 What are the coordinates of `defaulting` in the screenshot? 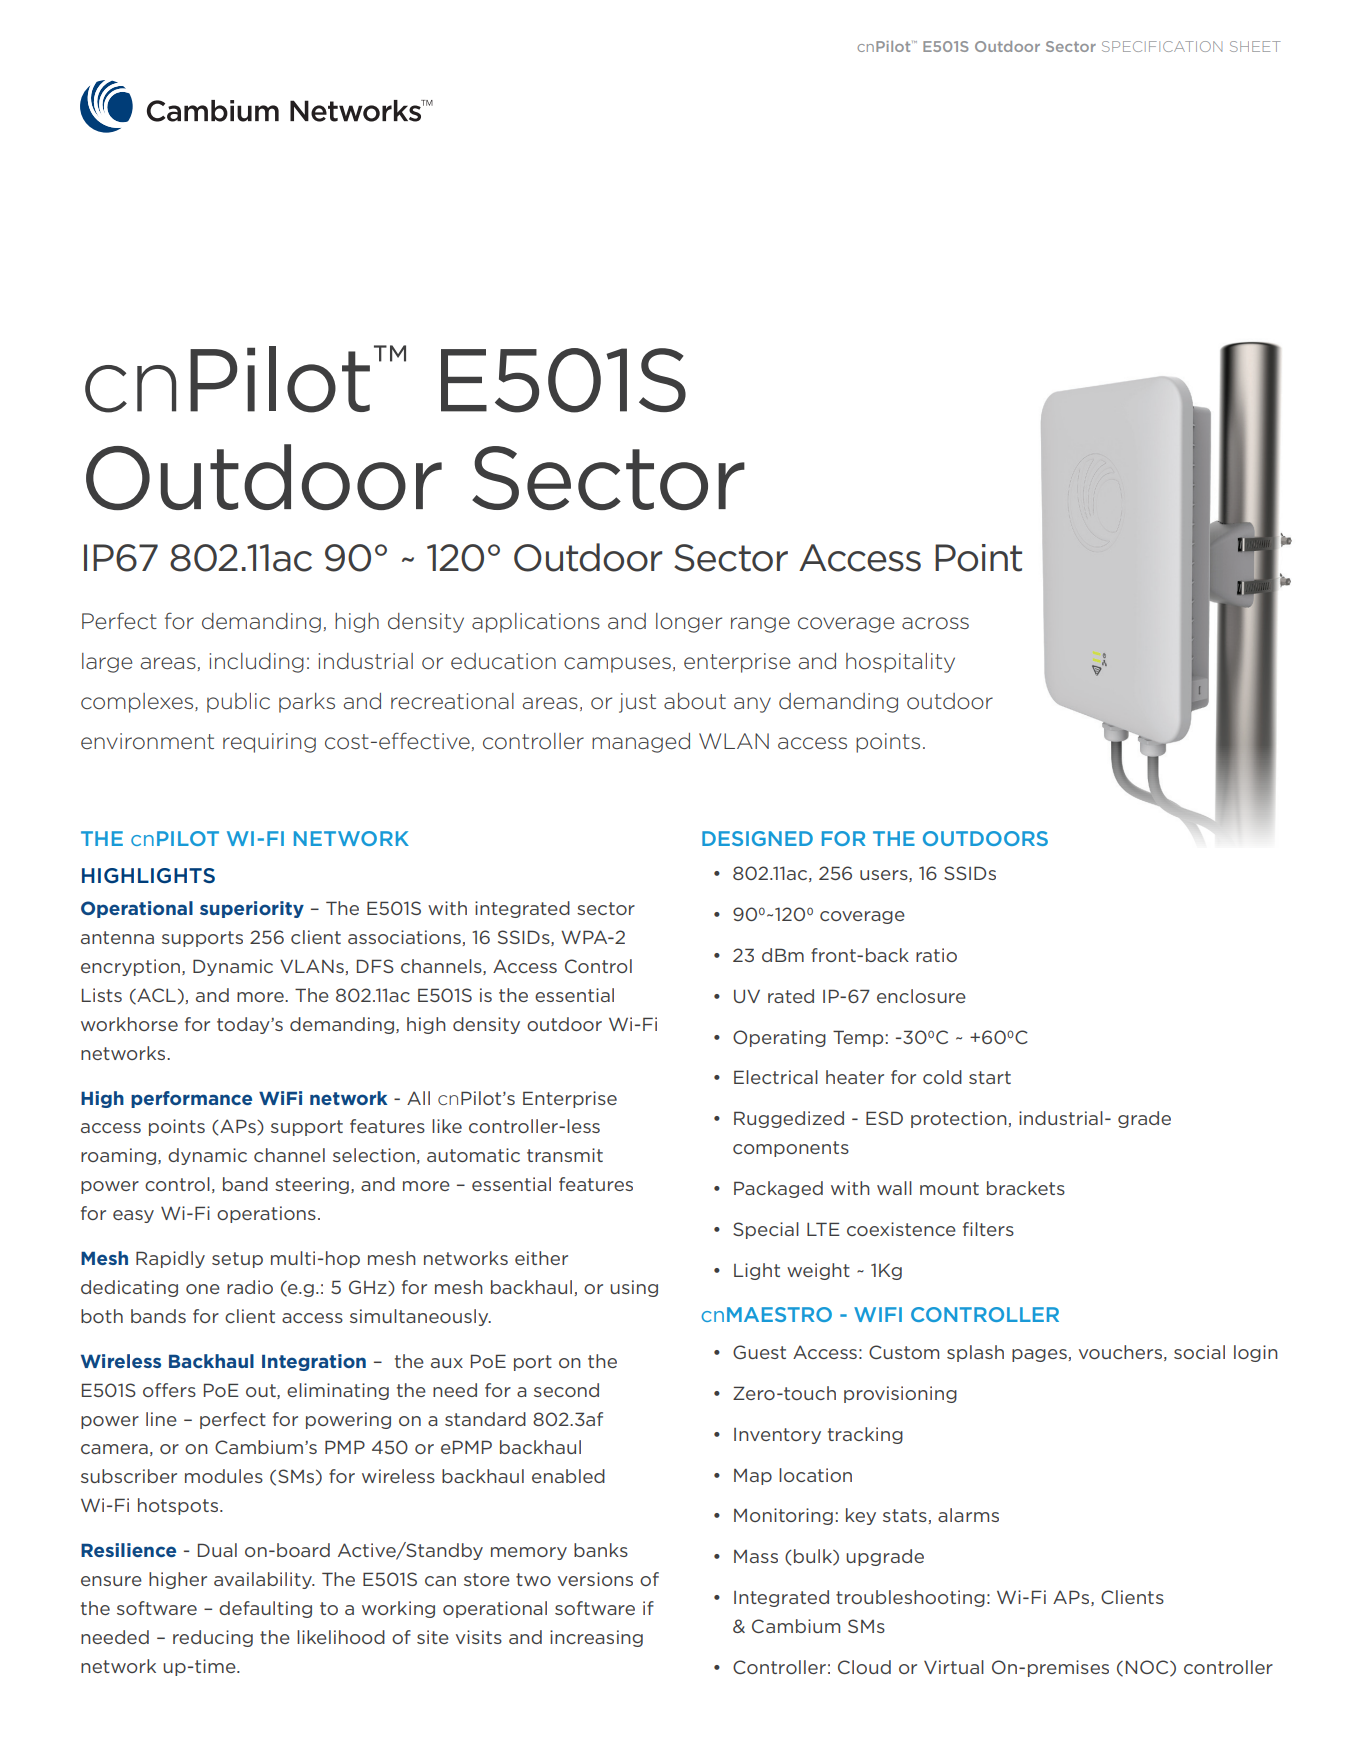 It's located at (265, 1609).
